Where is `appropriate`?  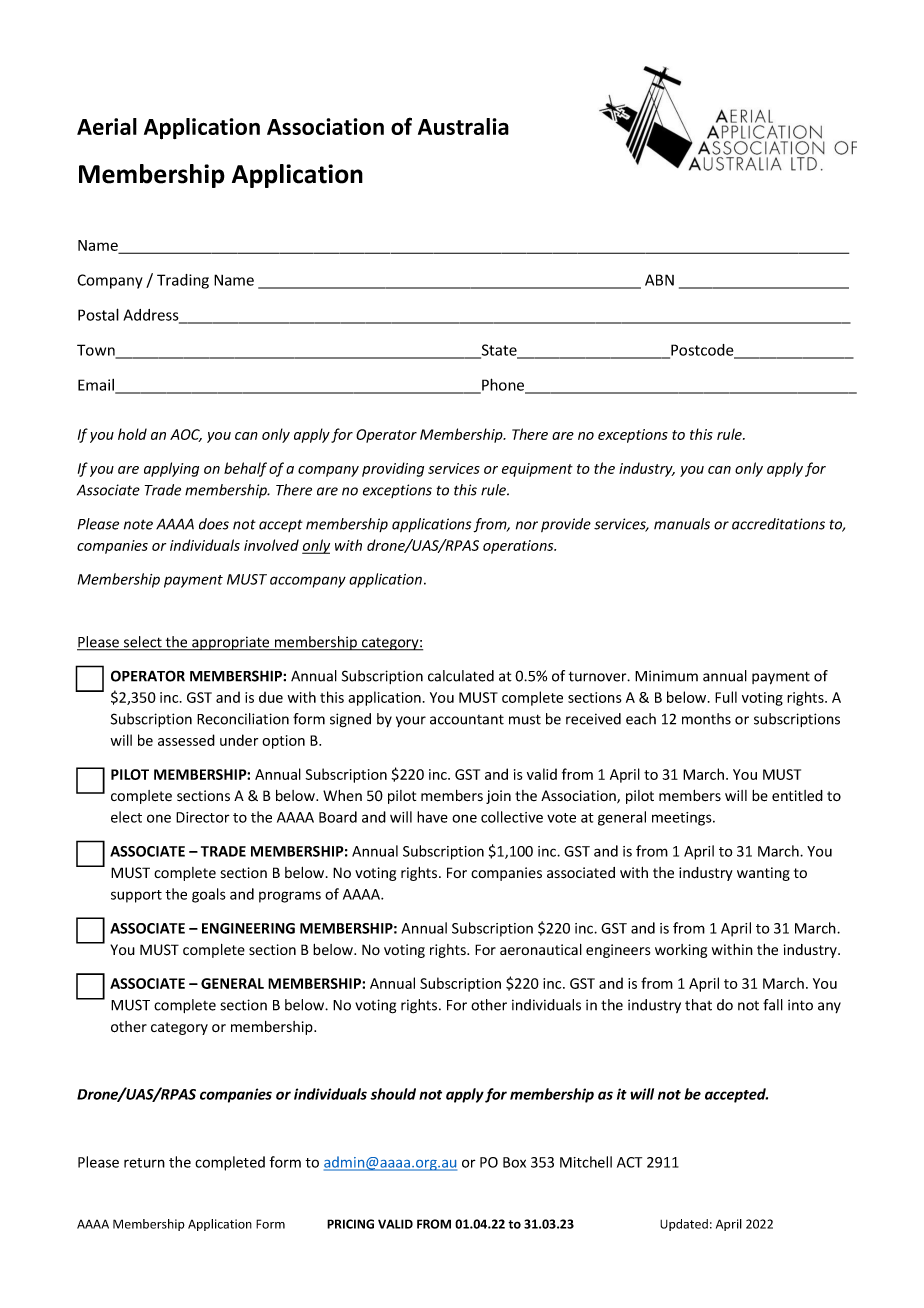
appropriate is located at coordinates (231, 643).
